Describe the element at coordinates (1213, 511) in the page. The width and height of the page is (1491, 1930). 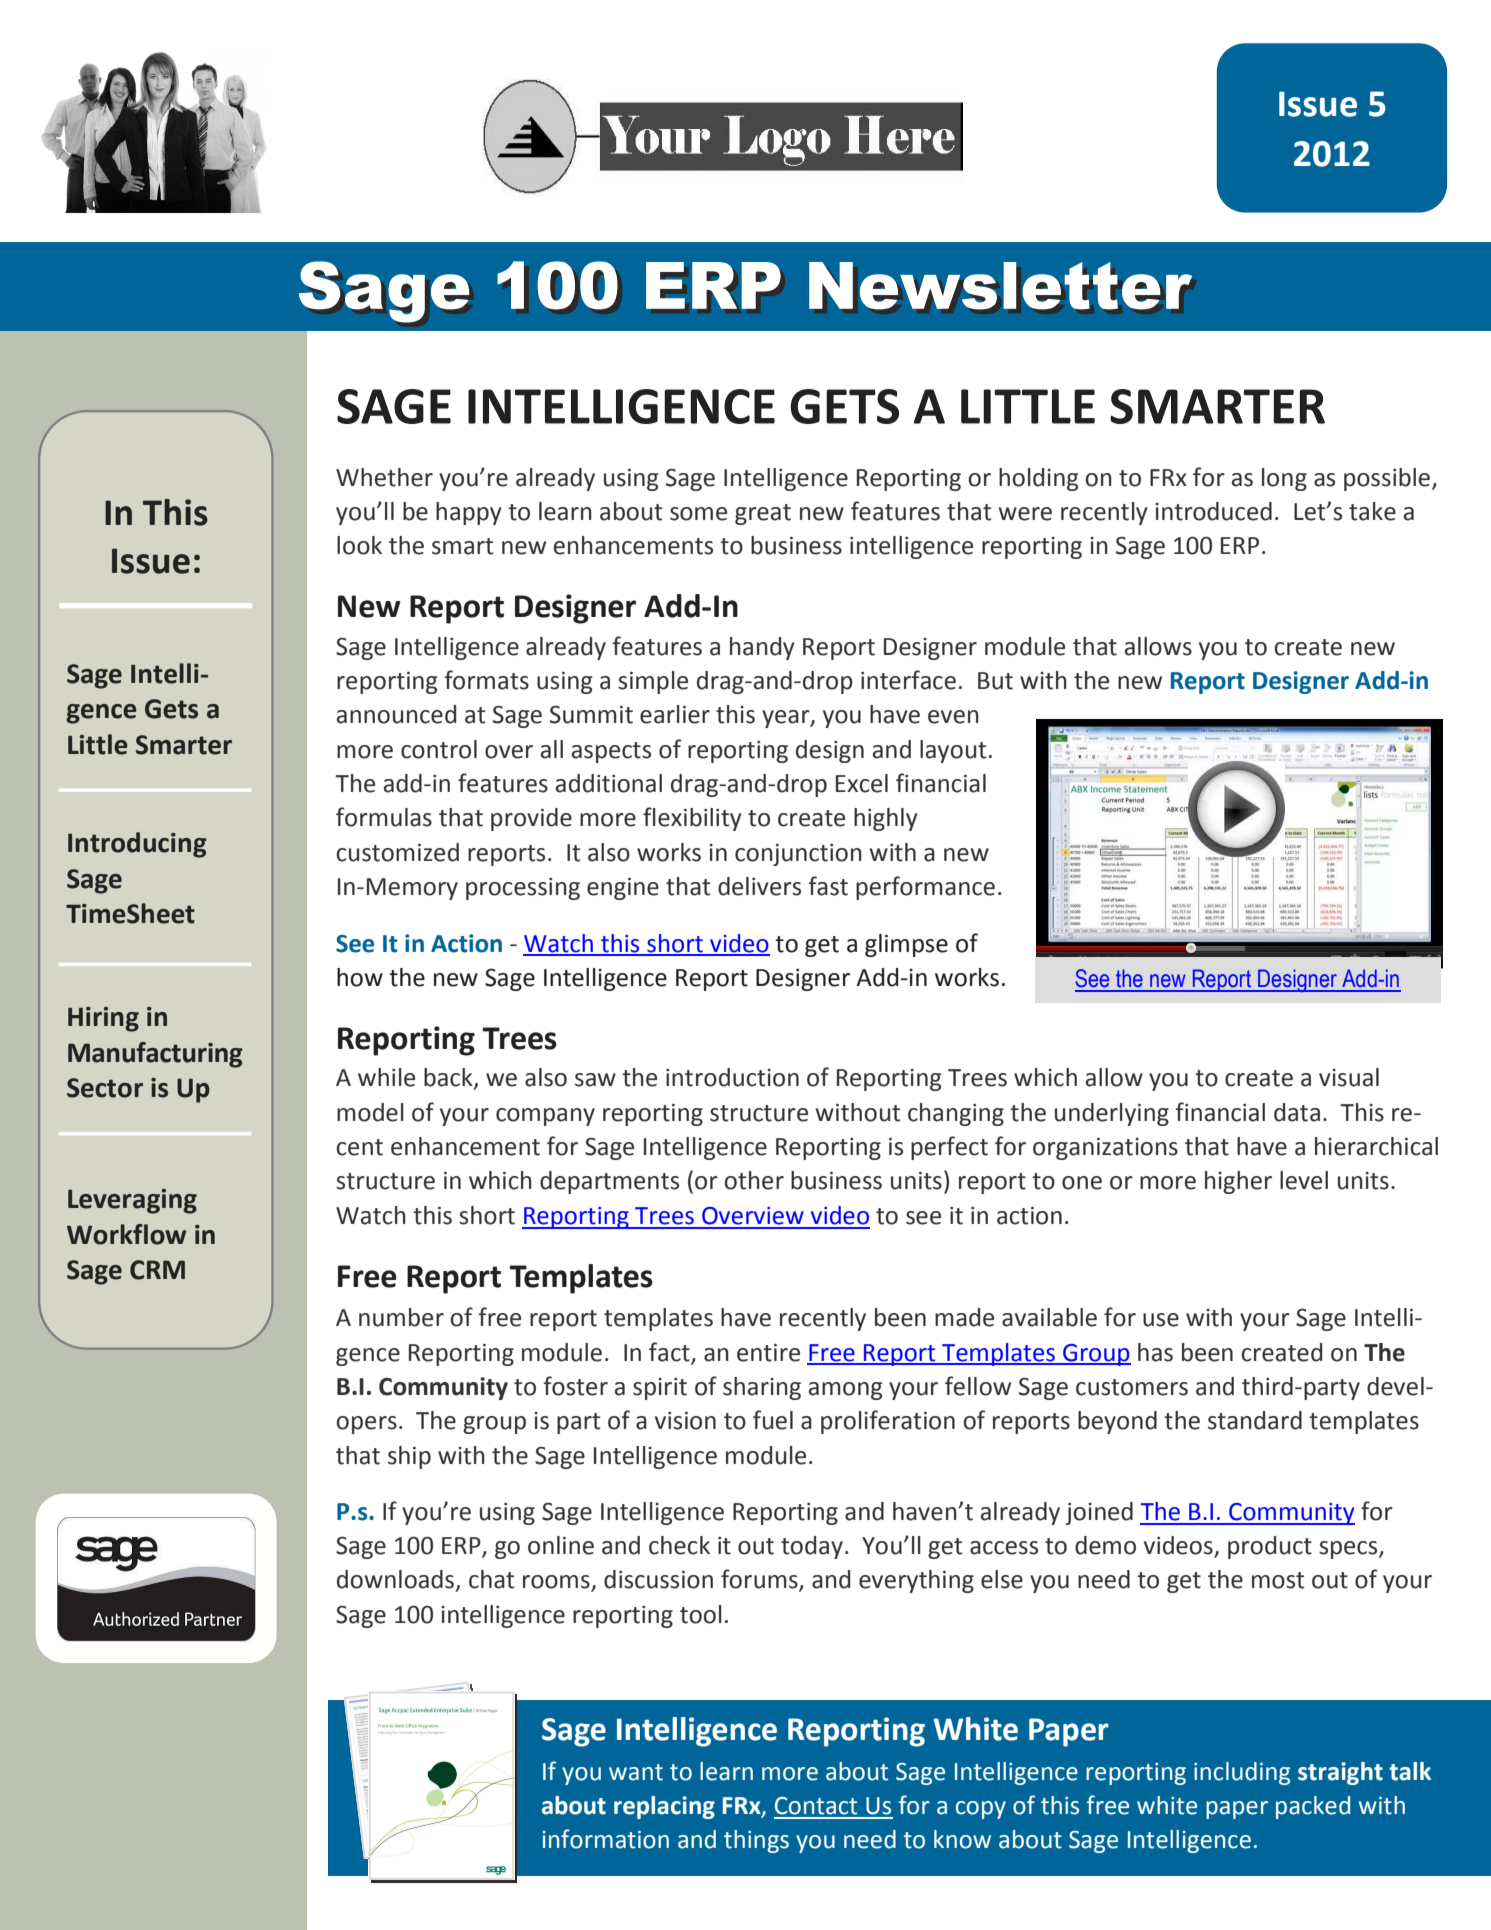
I see `introduced` at that location.
